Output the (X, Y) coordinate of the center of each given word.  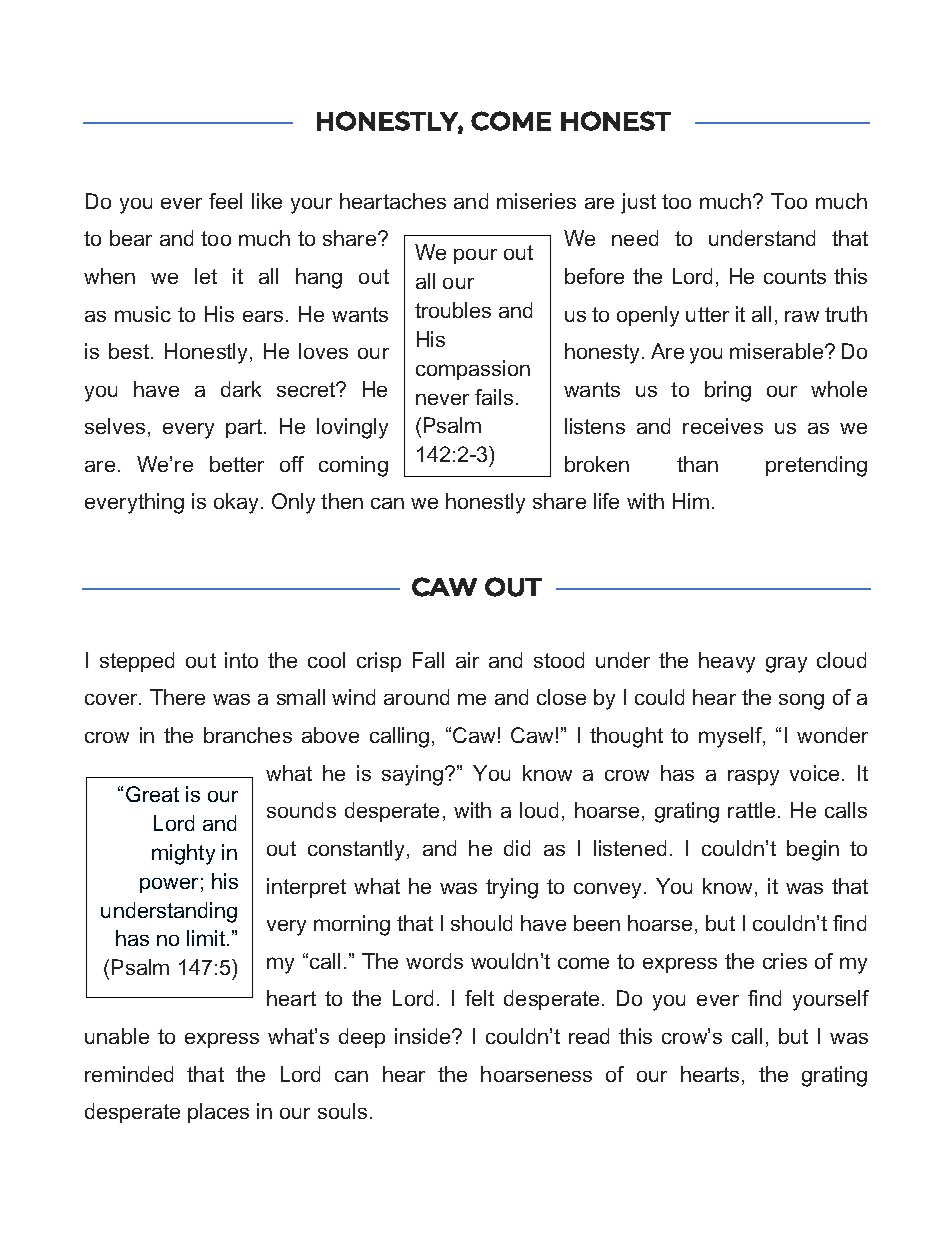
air (467, 660)
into (241, 660)
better (237, 464)
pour (475, 256)
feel (225, 201)
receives (723, 426)
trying (512, 888)
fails (494, 397)
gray (786, 665)
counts (795, 276)
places (218, 1113)
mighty (183, 854)
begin (813, 850)
